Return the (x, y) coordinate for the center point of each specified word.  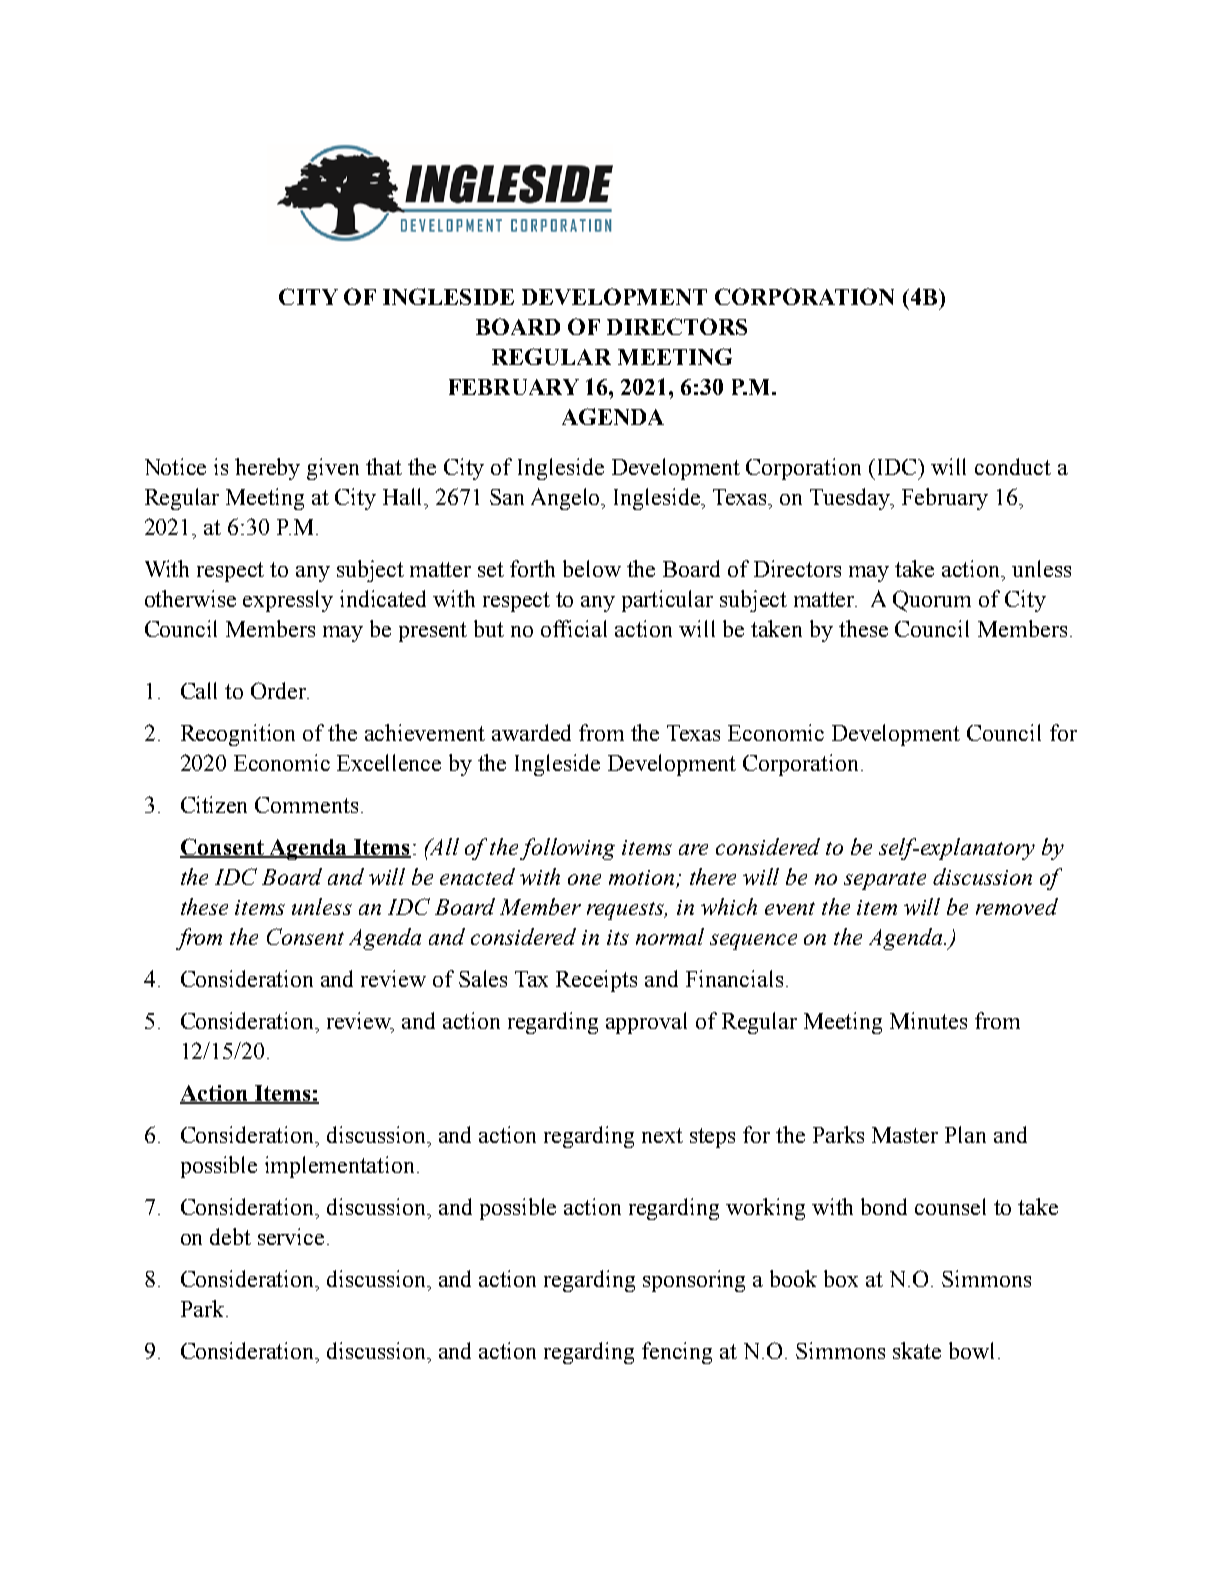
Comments (306, 805)
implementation (341, 1167)
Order (280, 690)
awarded (531, 732)
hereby (267, 469)
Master (905, 1135)
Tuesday (851, 499)
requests (627, 911)
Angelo (567, 499)
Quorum (932, 601)
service (291, 1236)
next (662, 1135)
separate (885, 881)
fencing (677, 1353)
